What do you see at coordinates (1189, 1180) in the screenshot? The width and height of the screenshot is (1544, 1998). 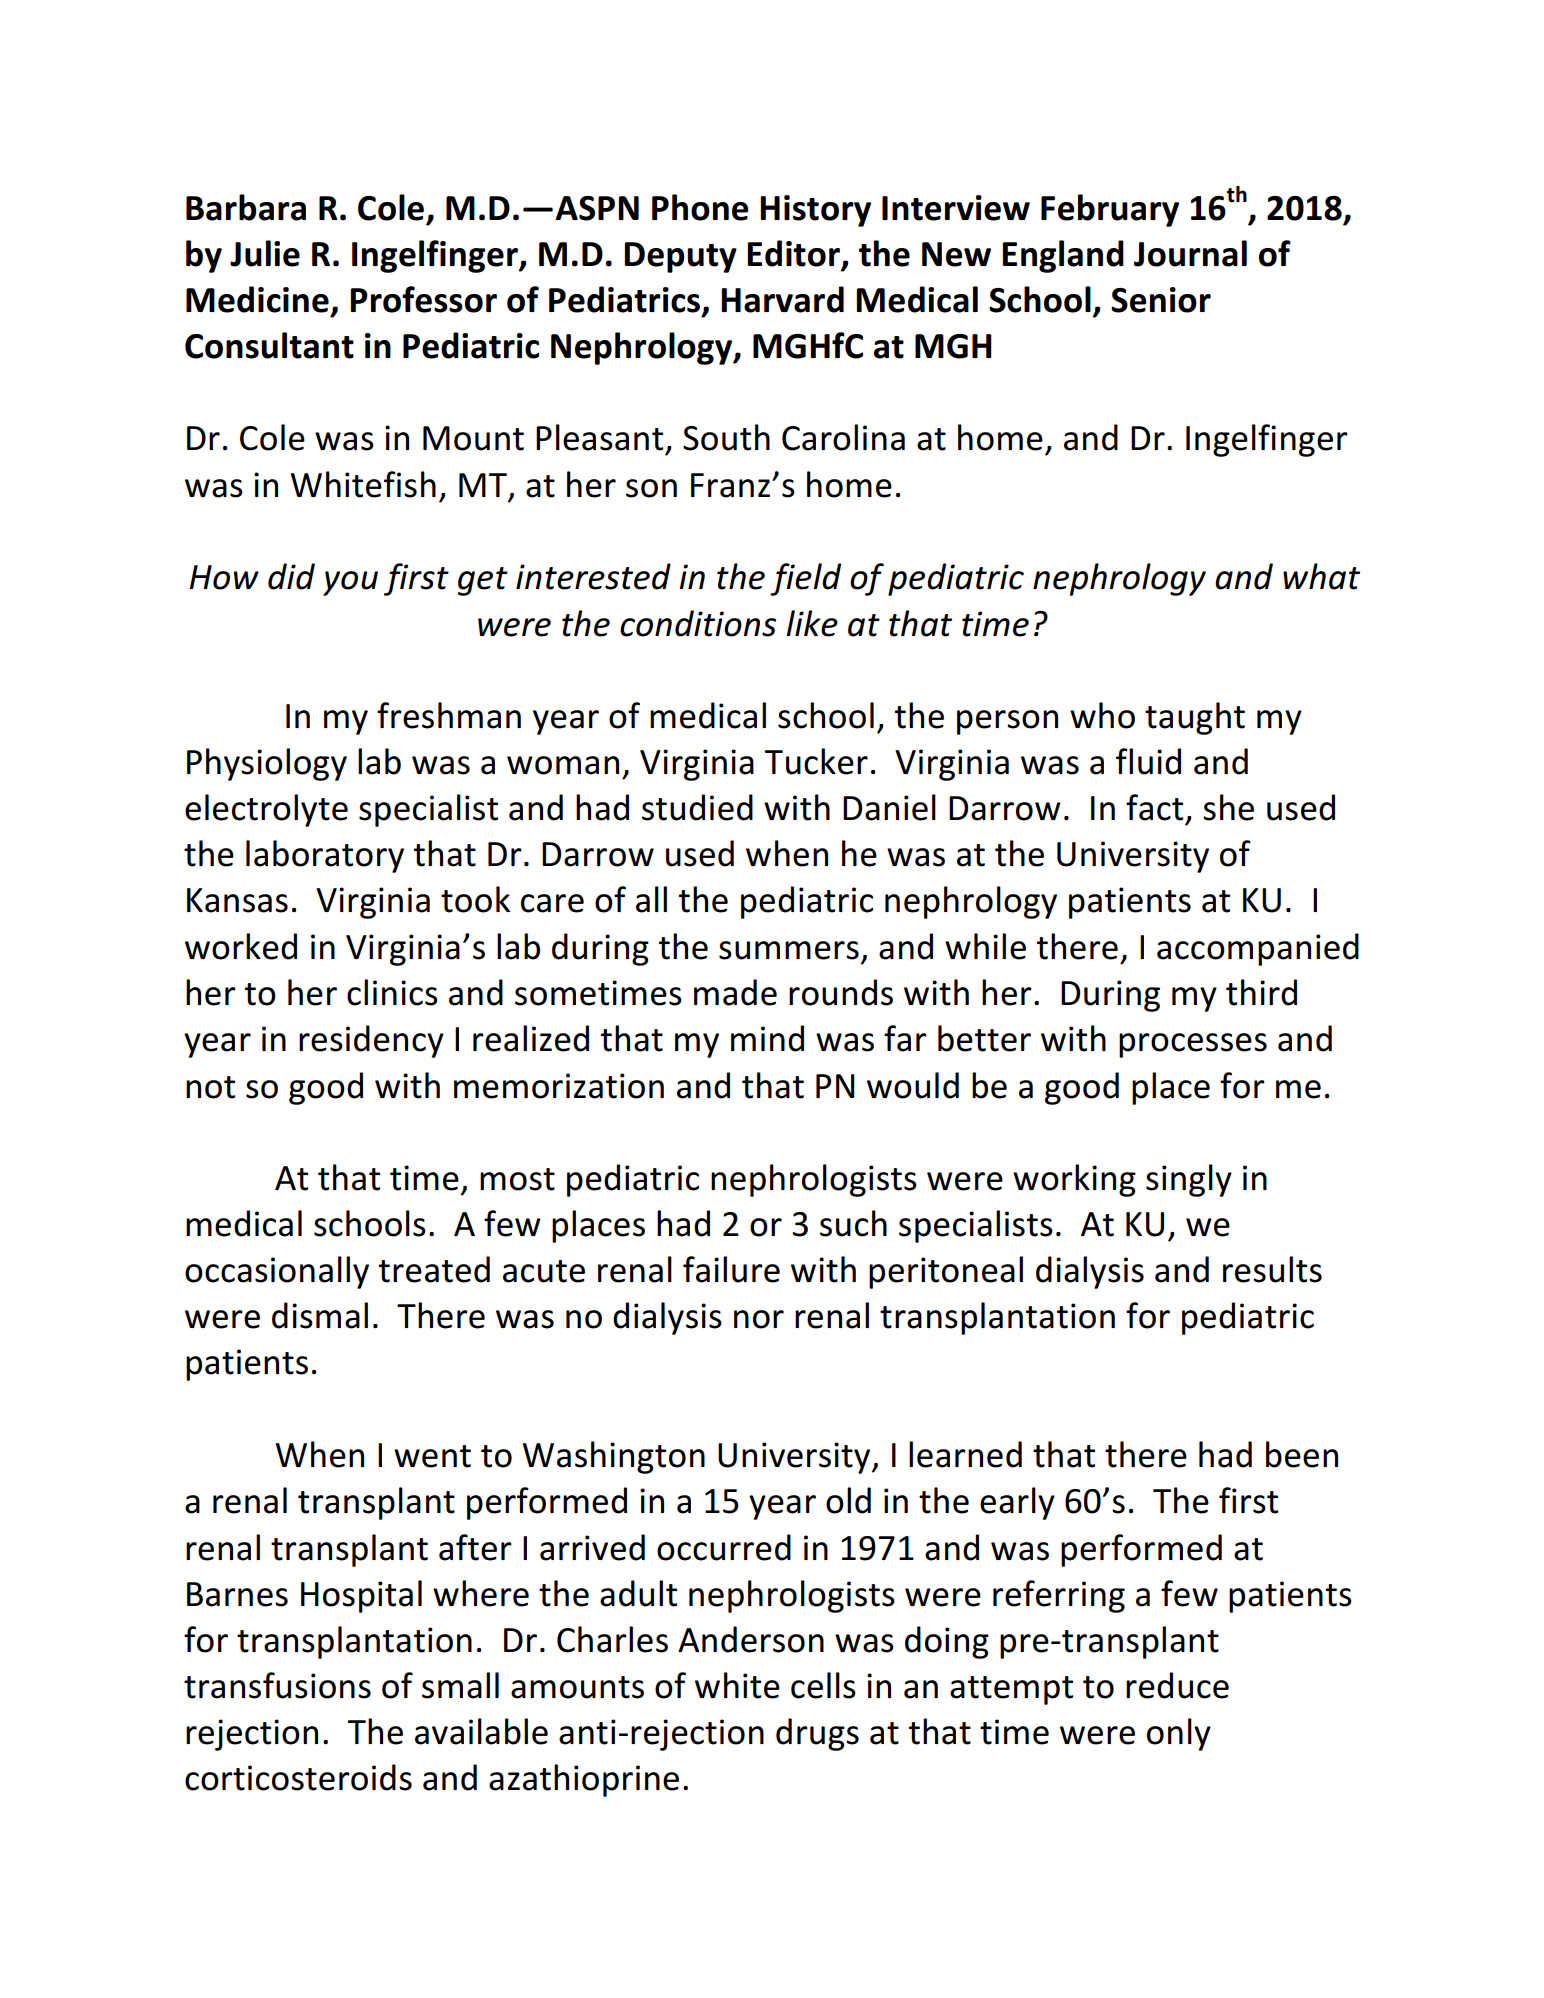 I see `singly` at bounding box center [1189, 1180].
